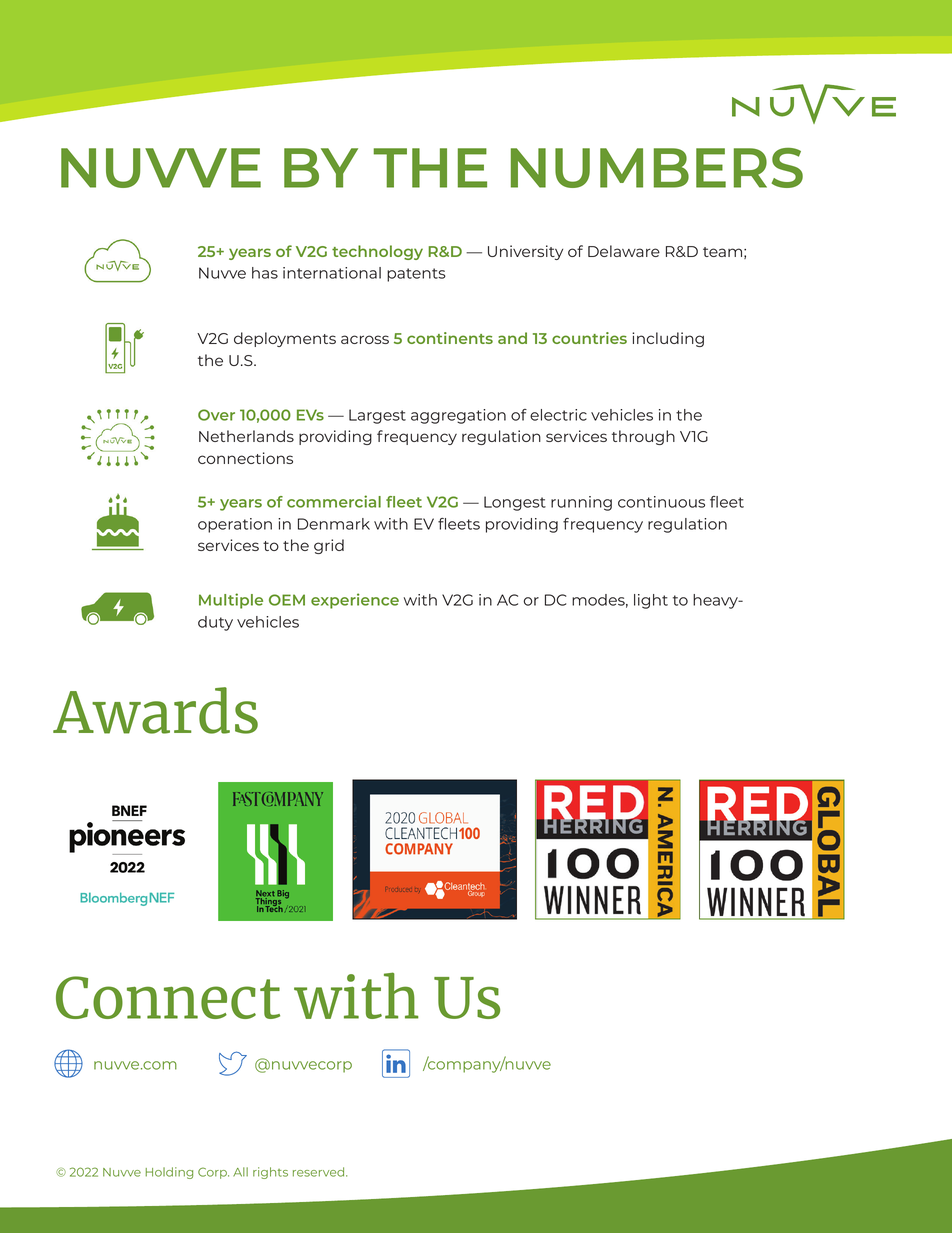  What do you see at coordinates (270, 1173) in the image?
I see `rights` at bounding box center [270, 1173].
